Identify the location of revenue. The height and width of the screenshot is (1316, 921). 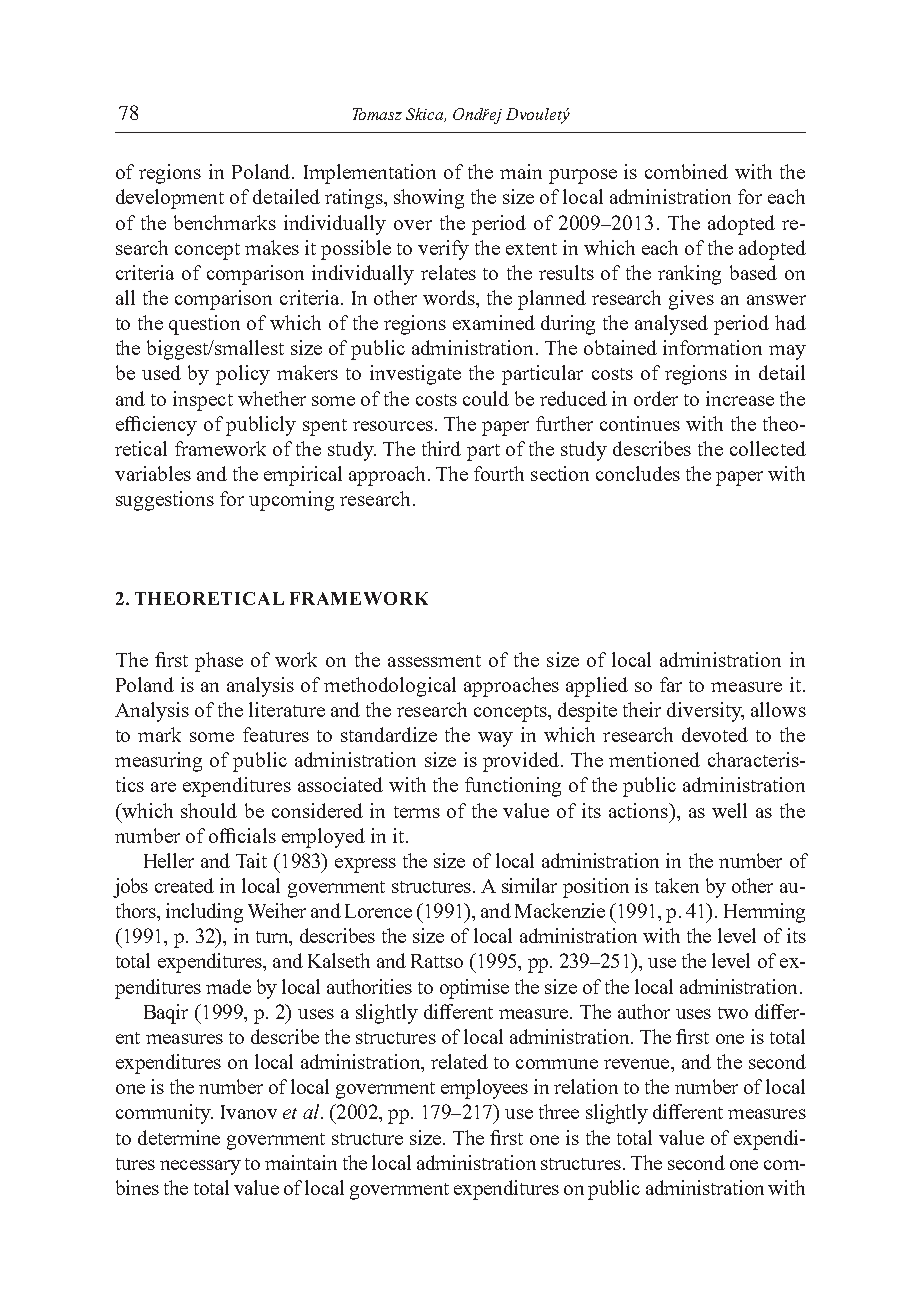
(638, 1064).
